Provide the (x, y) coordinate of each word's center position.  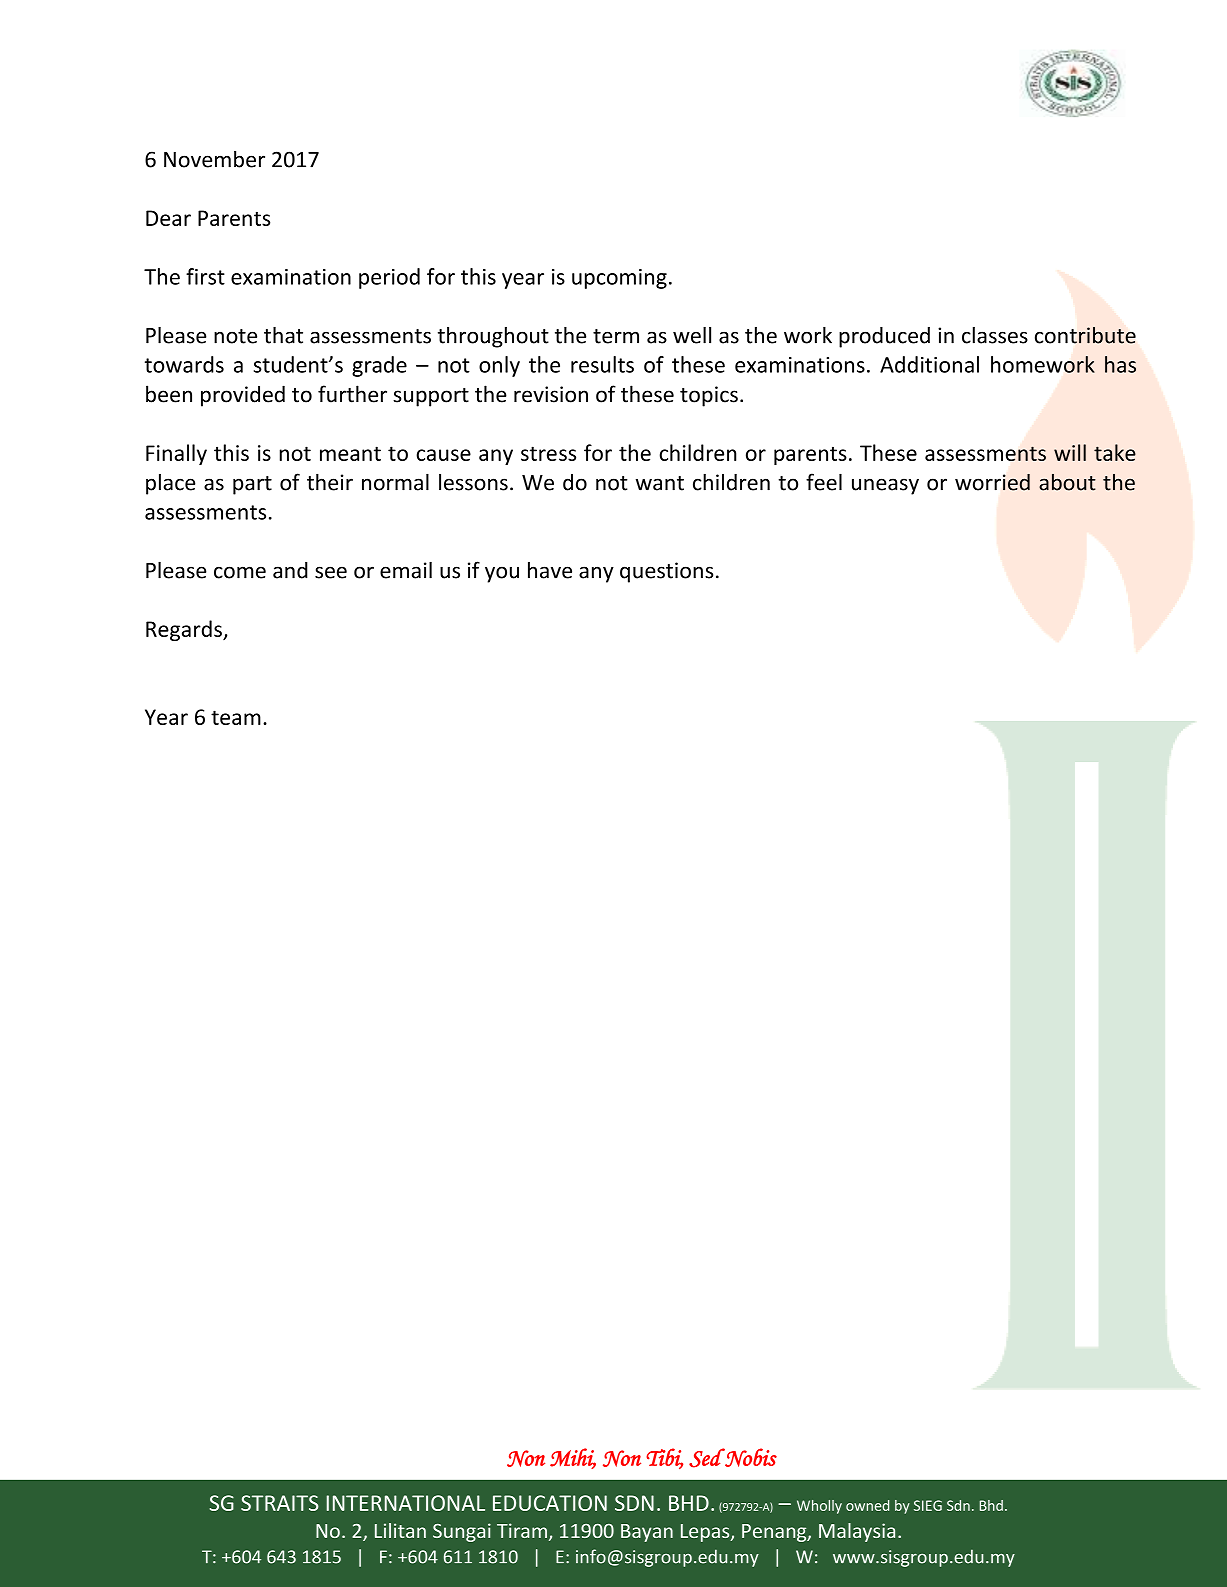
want (660, 483)
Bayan (647, 1533)
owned (867, 1505)
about (1067, 482)
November (214, 159)
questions (666, 572)
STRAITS (280, 1503)
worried (992, 482)
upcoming (619, 279)
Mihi (573, 1458)
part (252, 485)
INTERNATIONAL (406, 1503)
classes (995, 335)
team (236, 717)
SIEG (928, 1505)
